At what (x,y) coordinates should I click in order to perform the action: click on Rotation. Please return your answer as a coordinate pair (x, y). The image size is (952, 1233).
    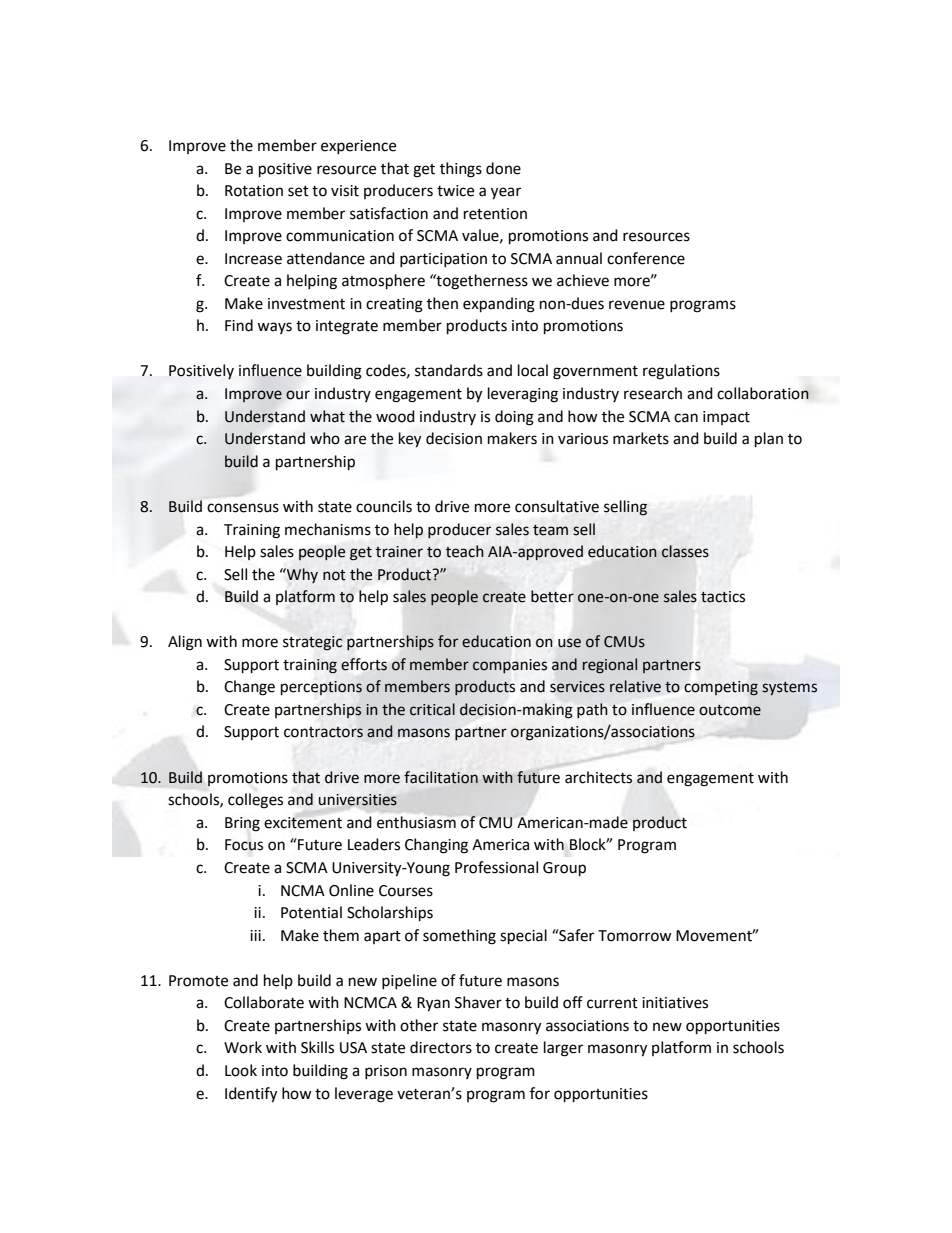
    Looking at the image, I should click on (254, 191).
